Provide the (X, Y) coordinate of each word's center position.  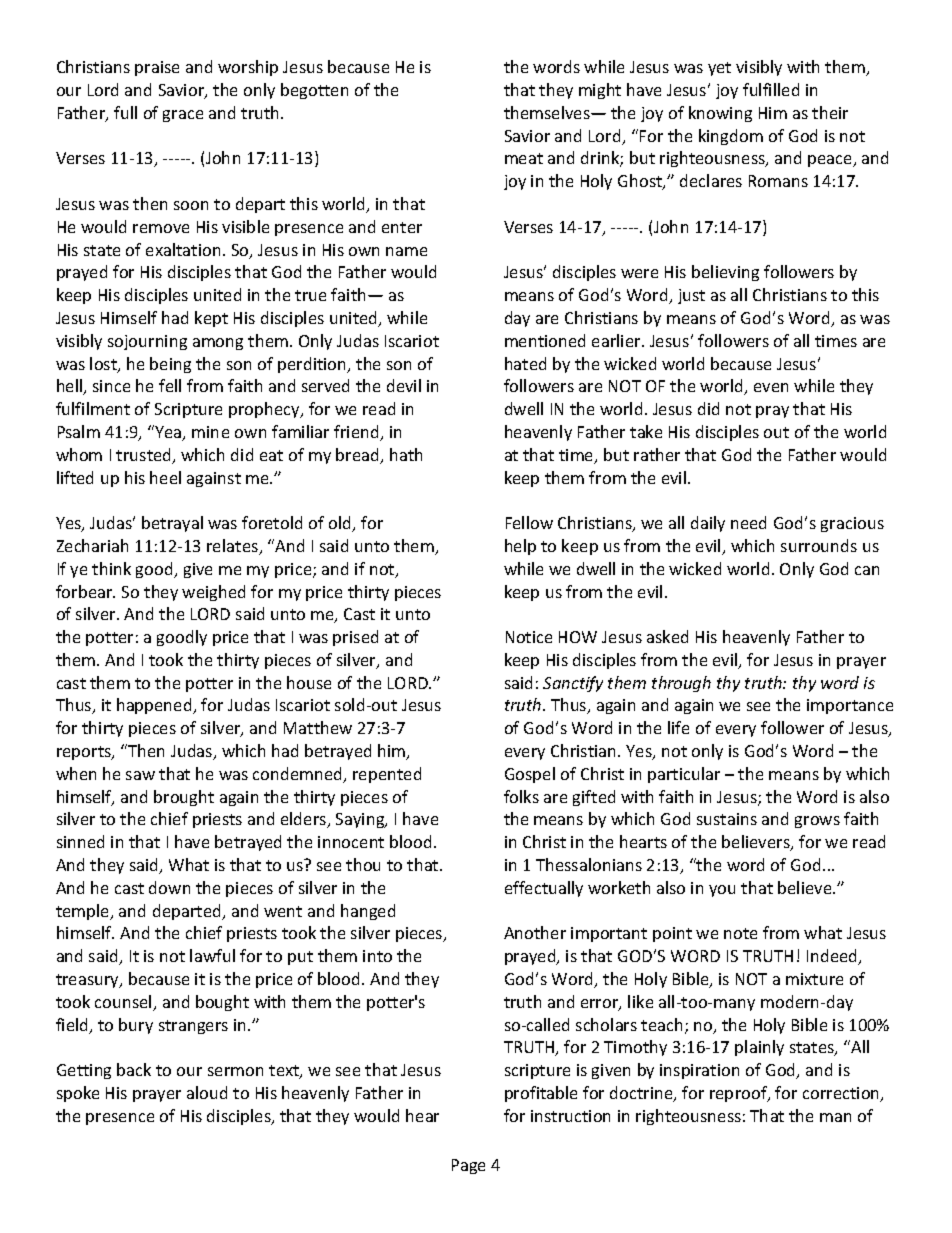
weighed (213, 593)
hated (525, 363)
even (771, 387)
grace (183, 116)
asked (667, 636)
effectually (544, 889)
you (722, 891)
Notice (529, 637)
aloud (207, 1092)
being (170, 365)
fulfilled (771, 89)
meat (524, 158)
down (169, 887)
